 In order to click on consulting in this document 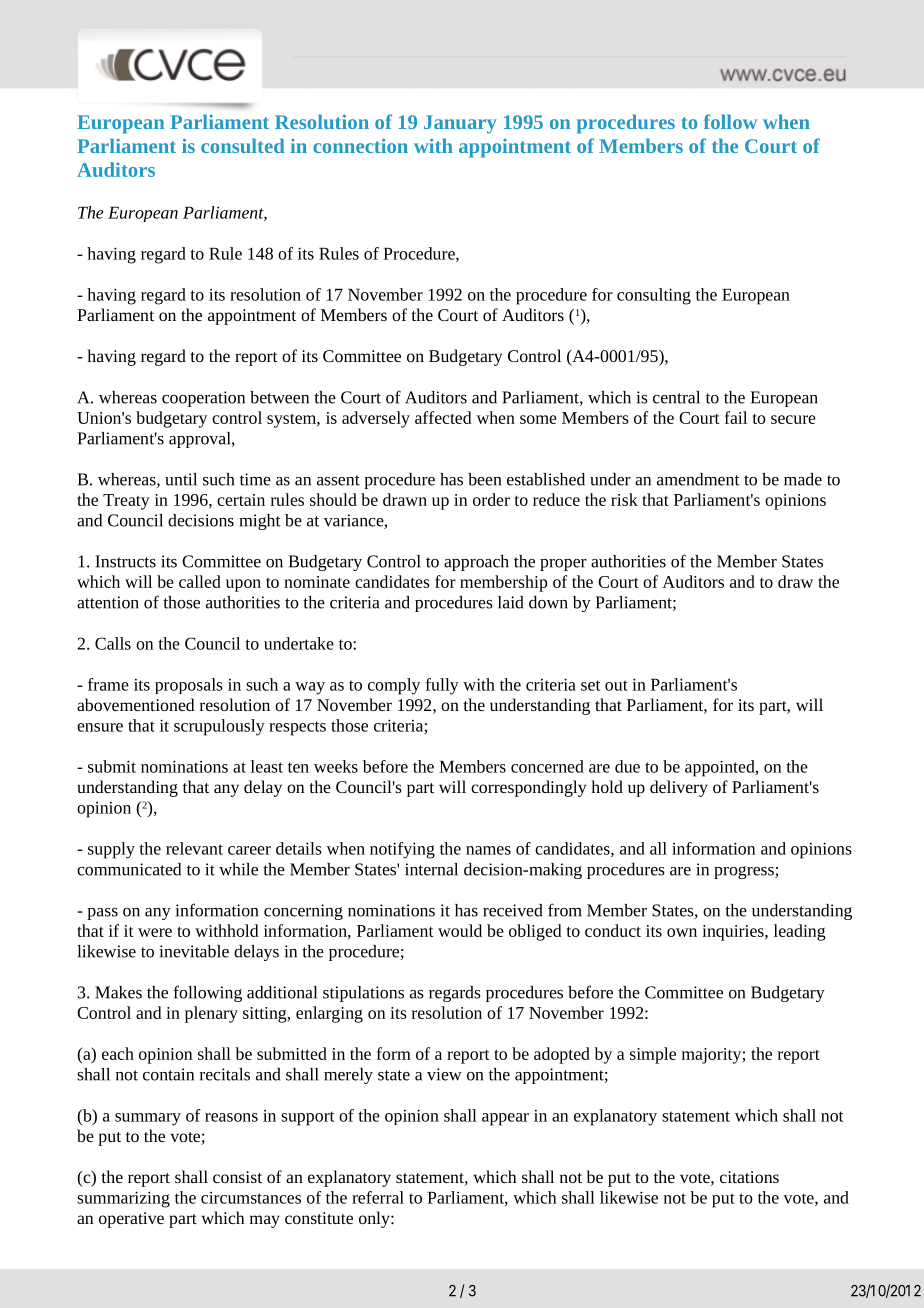, I will do `click(654, 296)`.
